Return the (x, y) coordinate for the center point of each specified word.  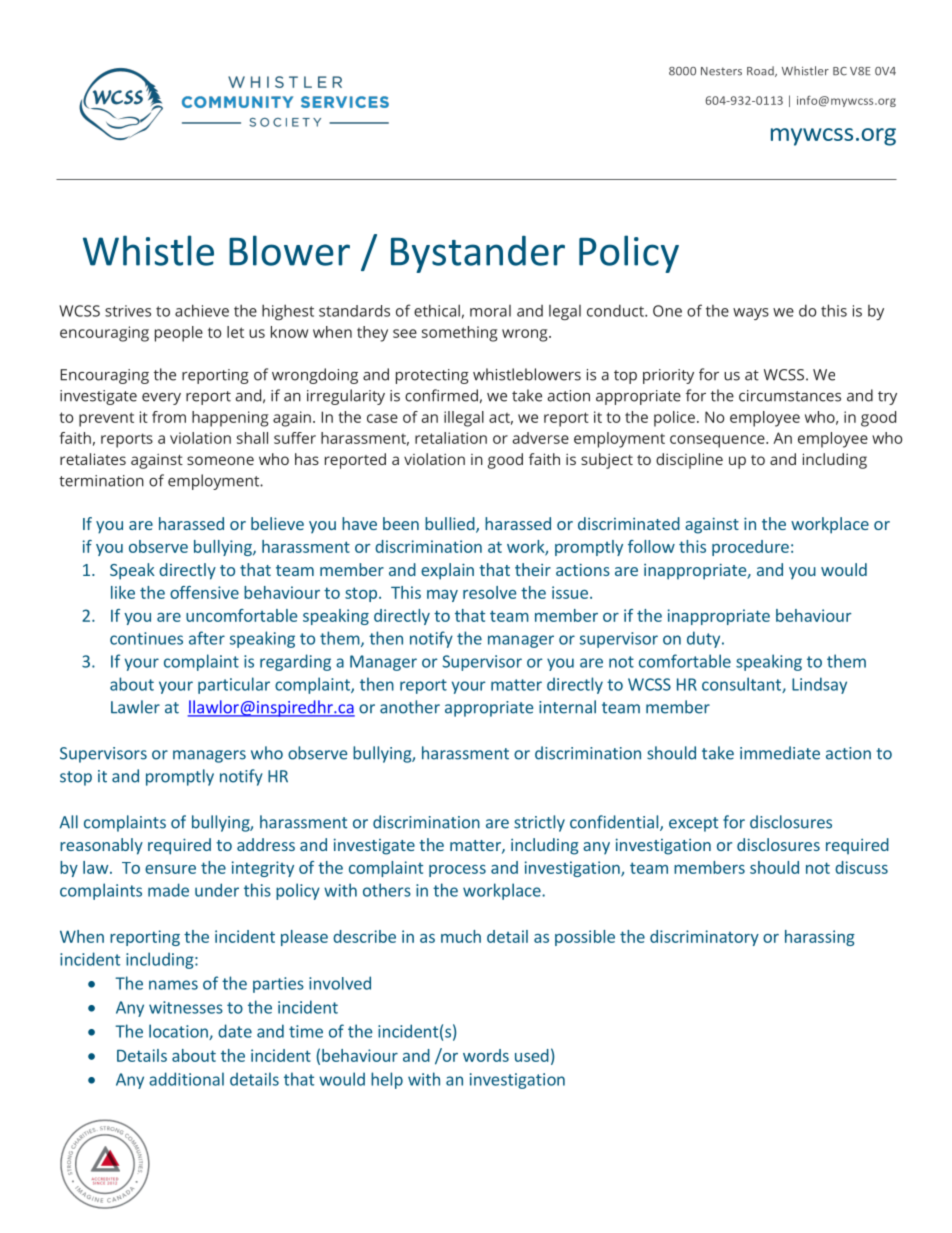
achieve (202, 310)
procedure (750, 548)
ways (751, 314)
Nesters (721, 71)
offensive (204, 592)
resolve (489, 592)
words (486, 1055)
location (179, 1032)
